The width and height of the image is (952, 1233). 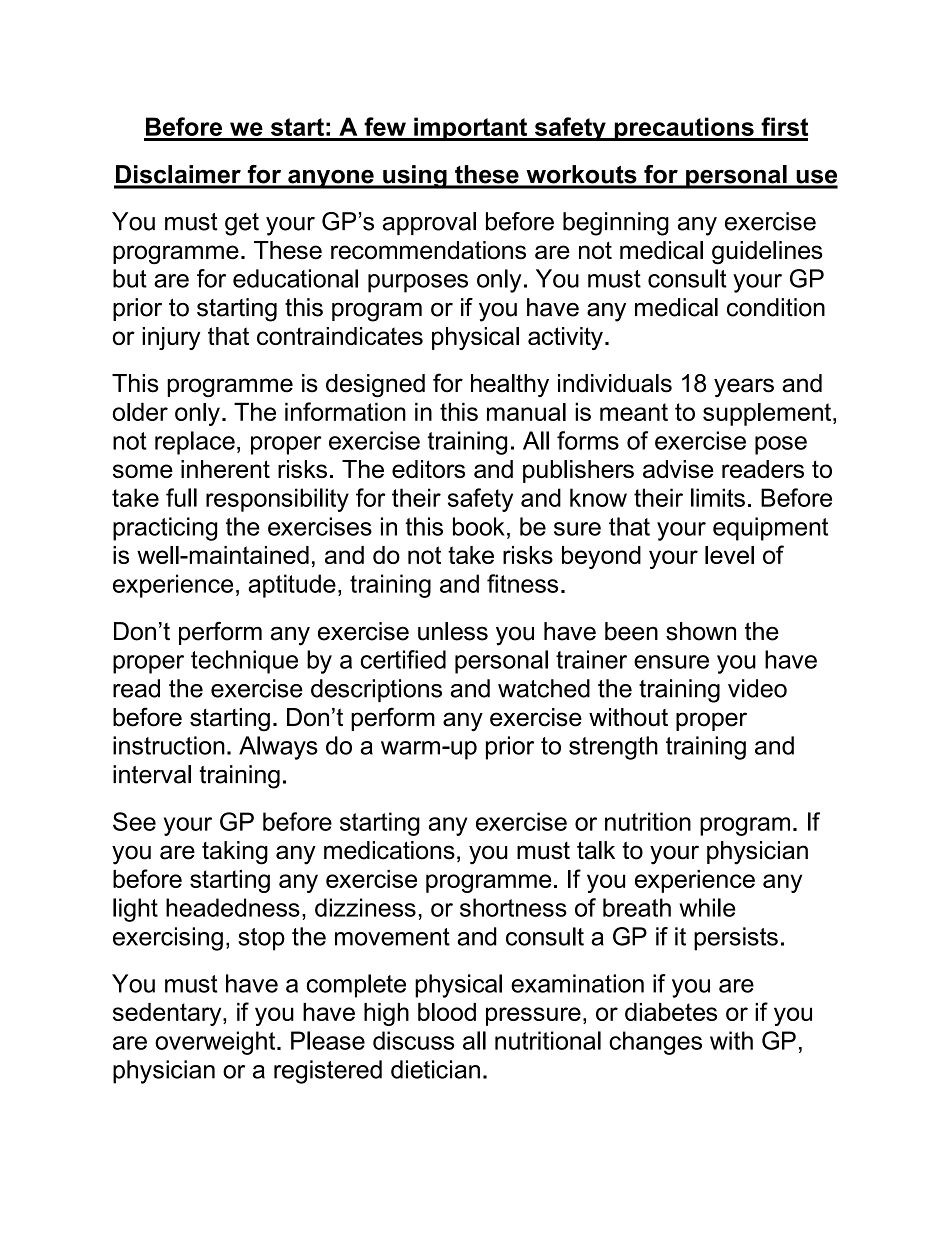 I want to click on aptitude, so click(x=292, y=586).
